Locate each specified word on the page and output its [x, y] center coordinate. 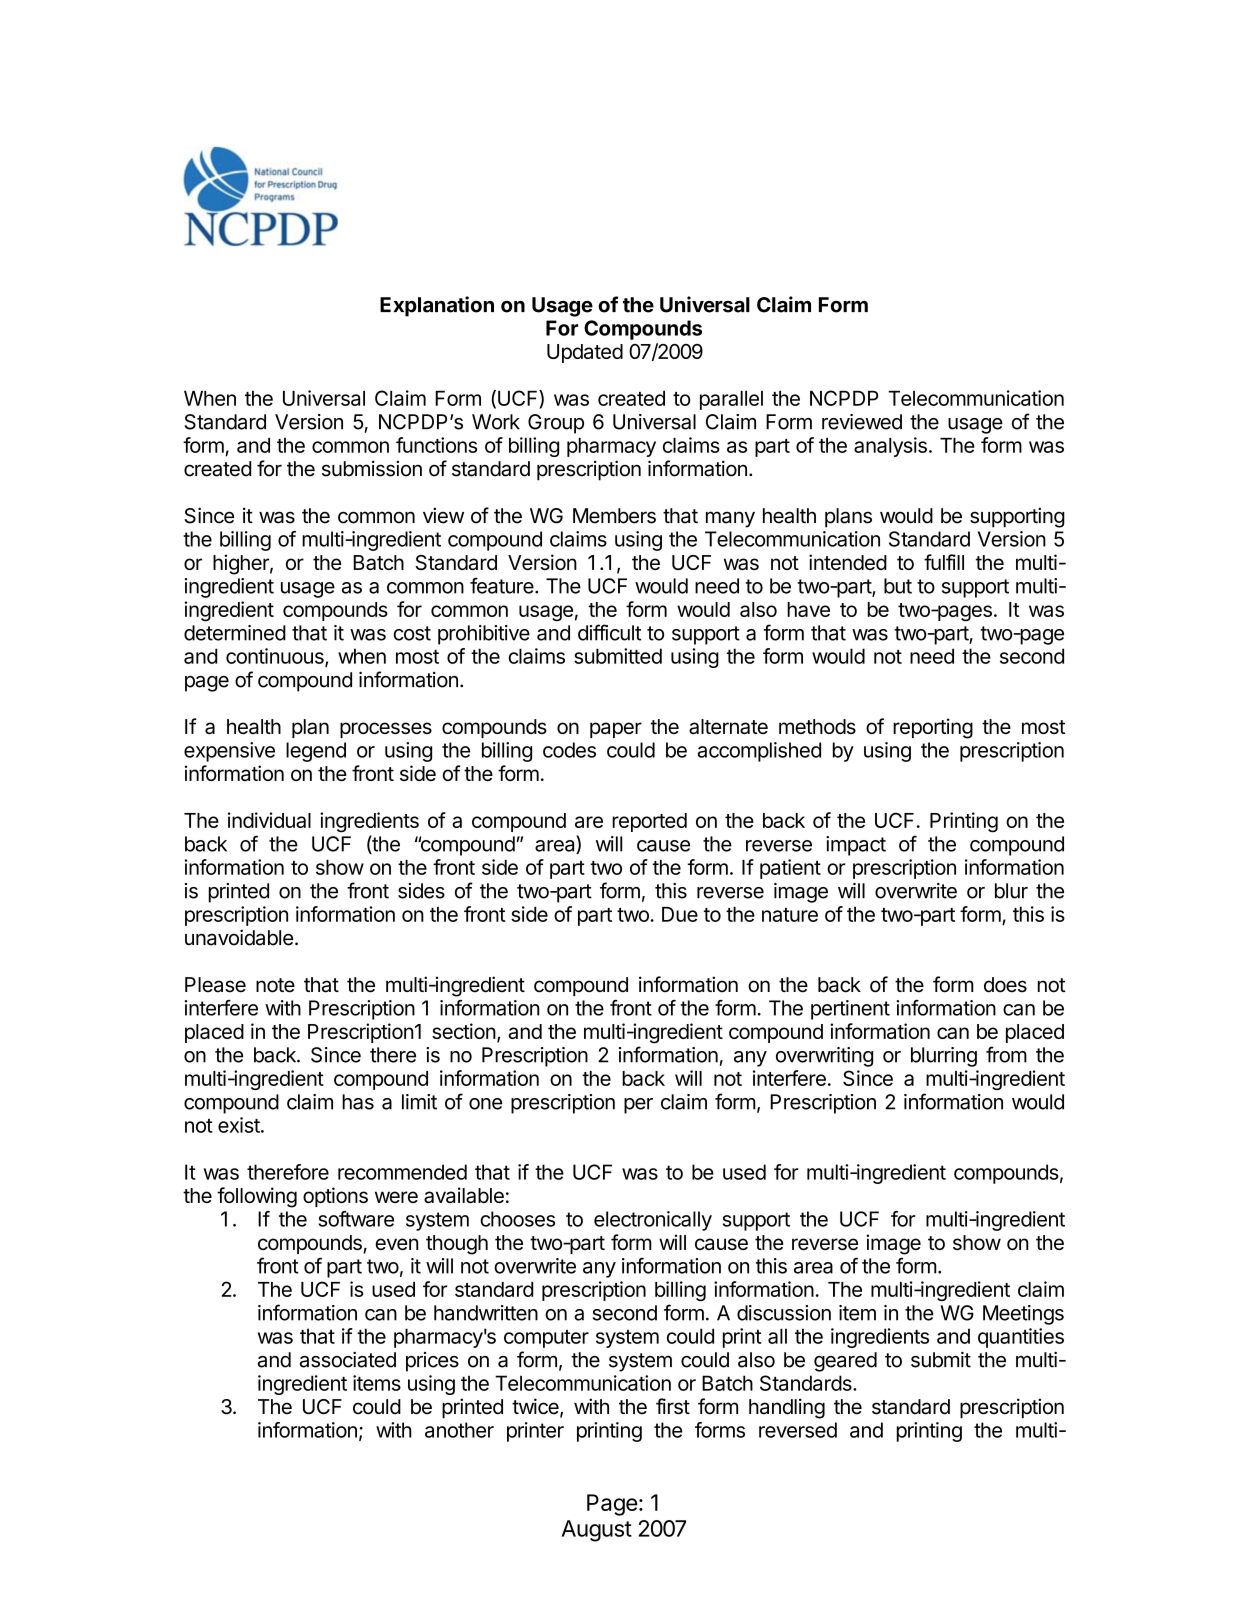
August [597, 1531]
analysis [890, 447]
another [459, 1430]
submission [372, 469]
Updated [585, 353]
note [275, 985]
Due [680, 914]
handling [787, 1408]
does [1005, 985]
